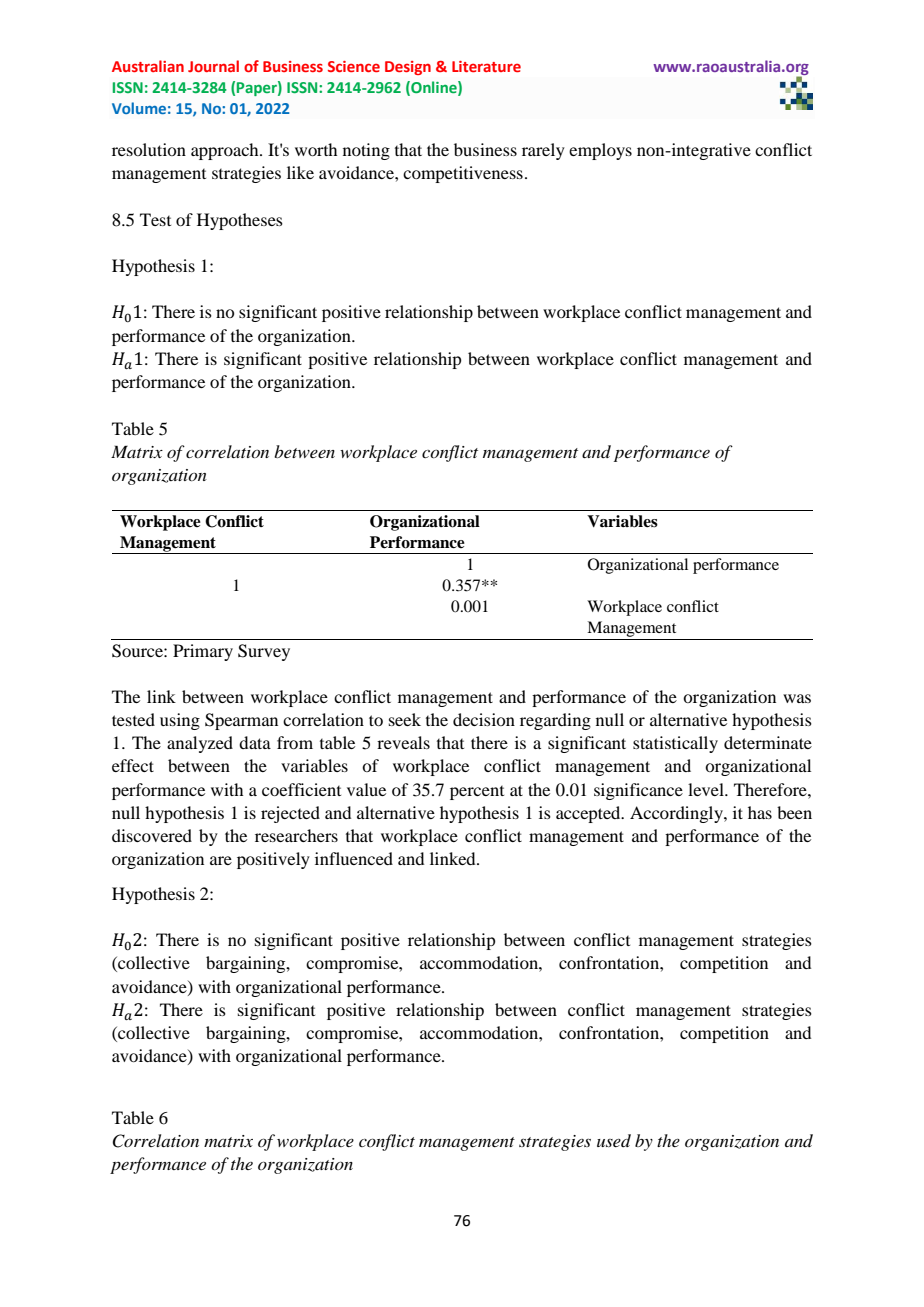  I want to click on Accordingly, so click(677, 814).
